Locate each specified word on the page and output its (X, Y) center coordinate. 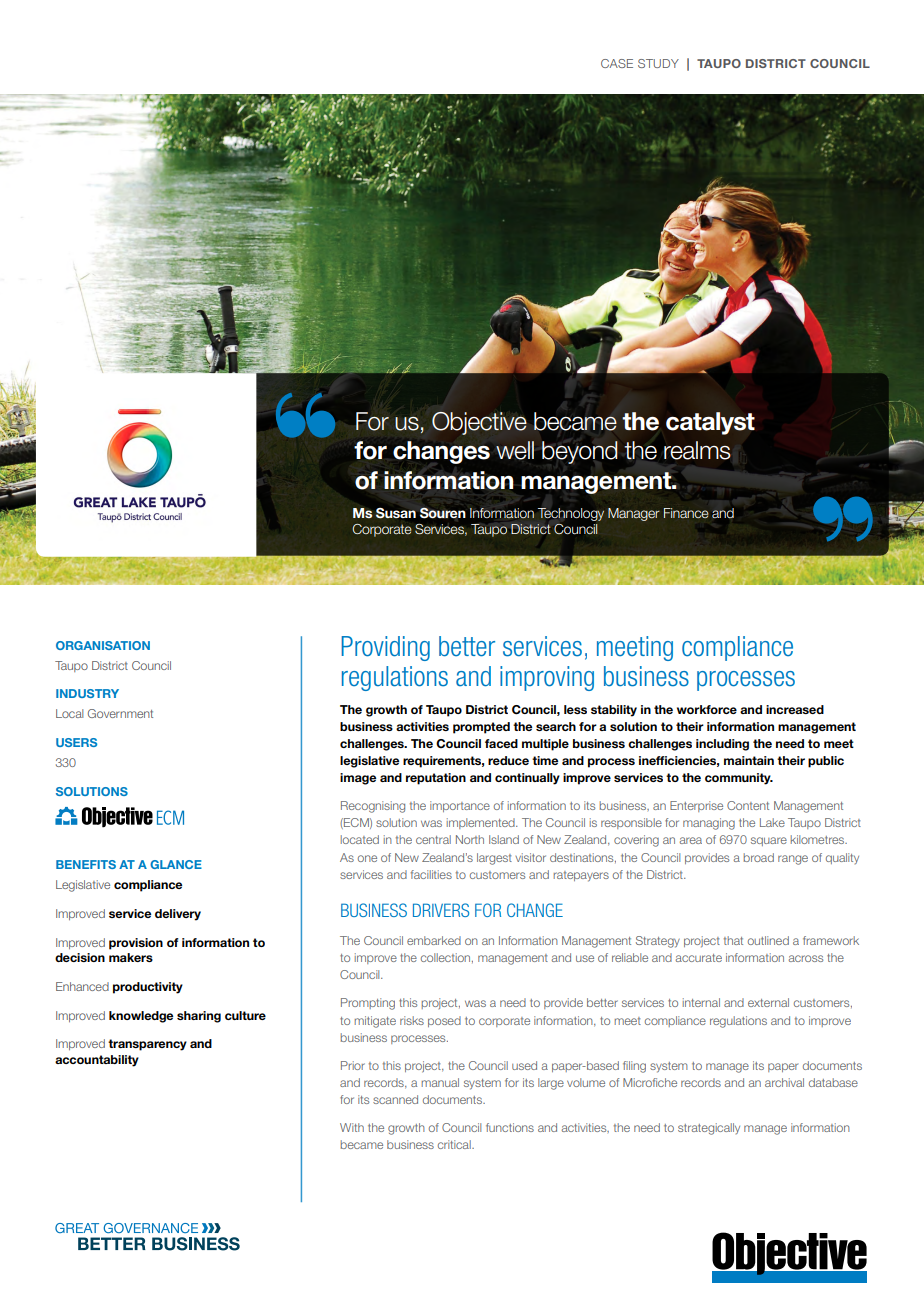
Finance (686, 513)
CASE (617, 63)
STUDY (658, 63)
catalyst (710, 423)
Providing (385, 648)
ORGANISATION (103, 645)
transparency (147, 1045)
